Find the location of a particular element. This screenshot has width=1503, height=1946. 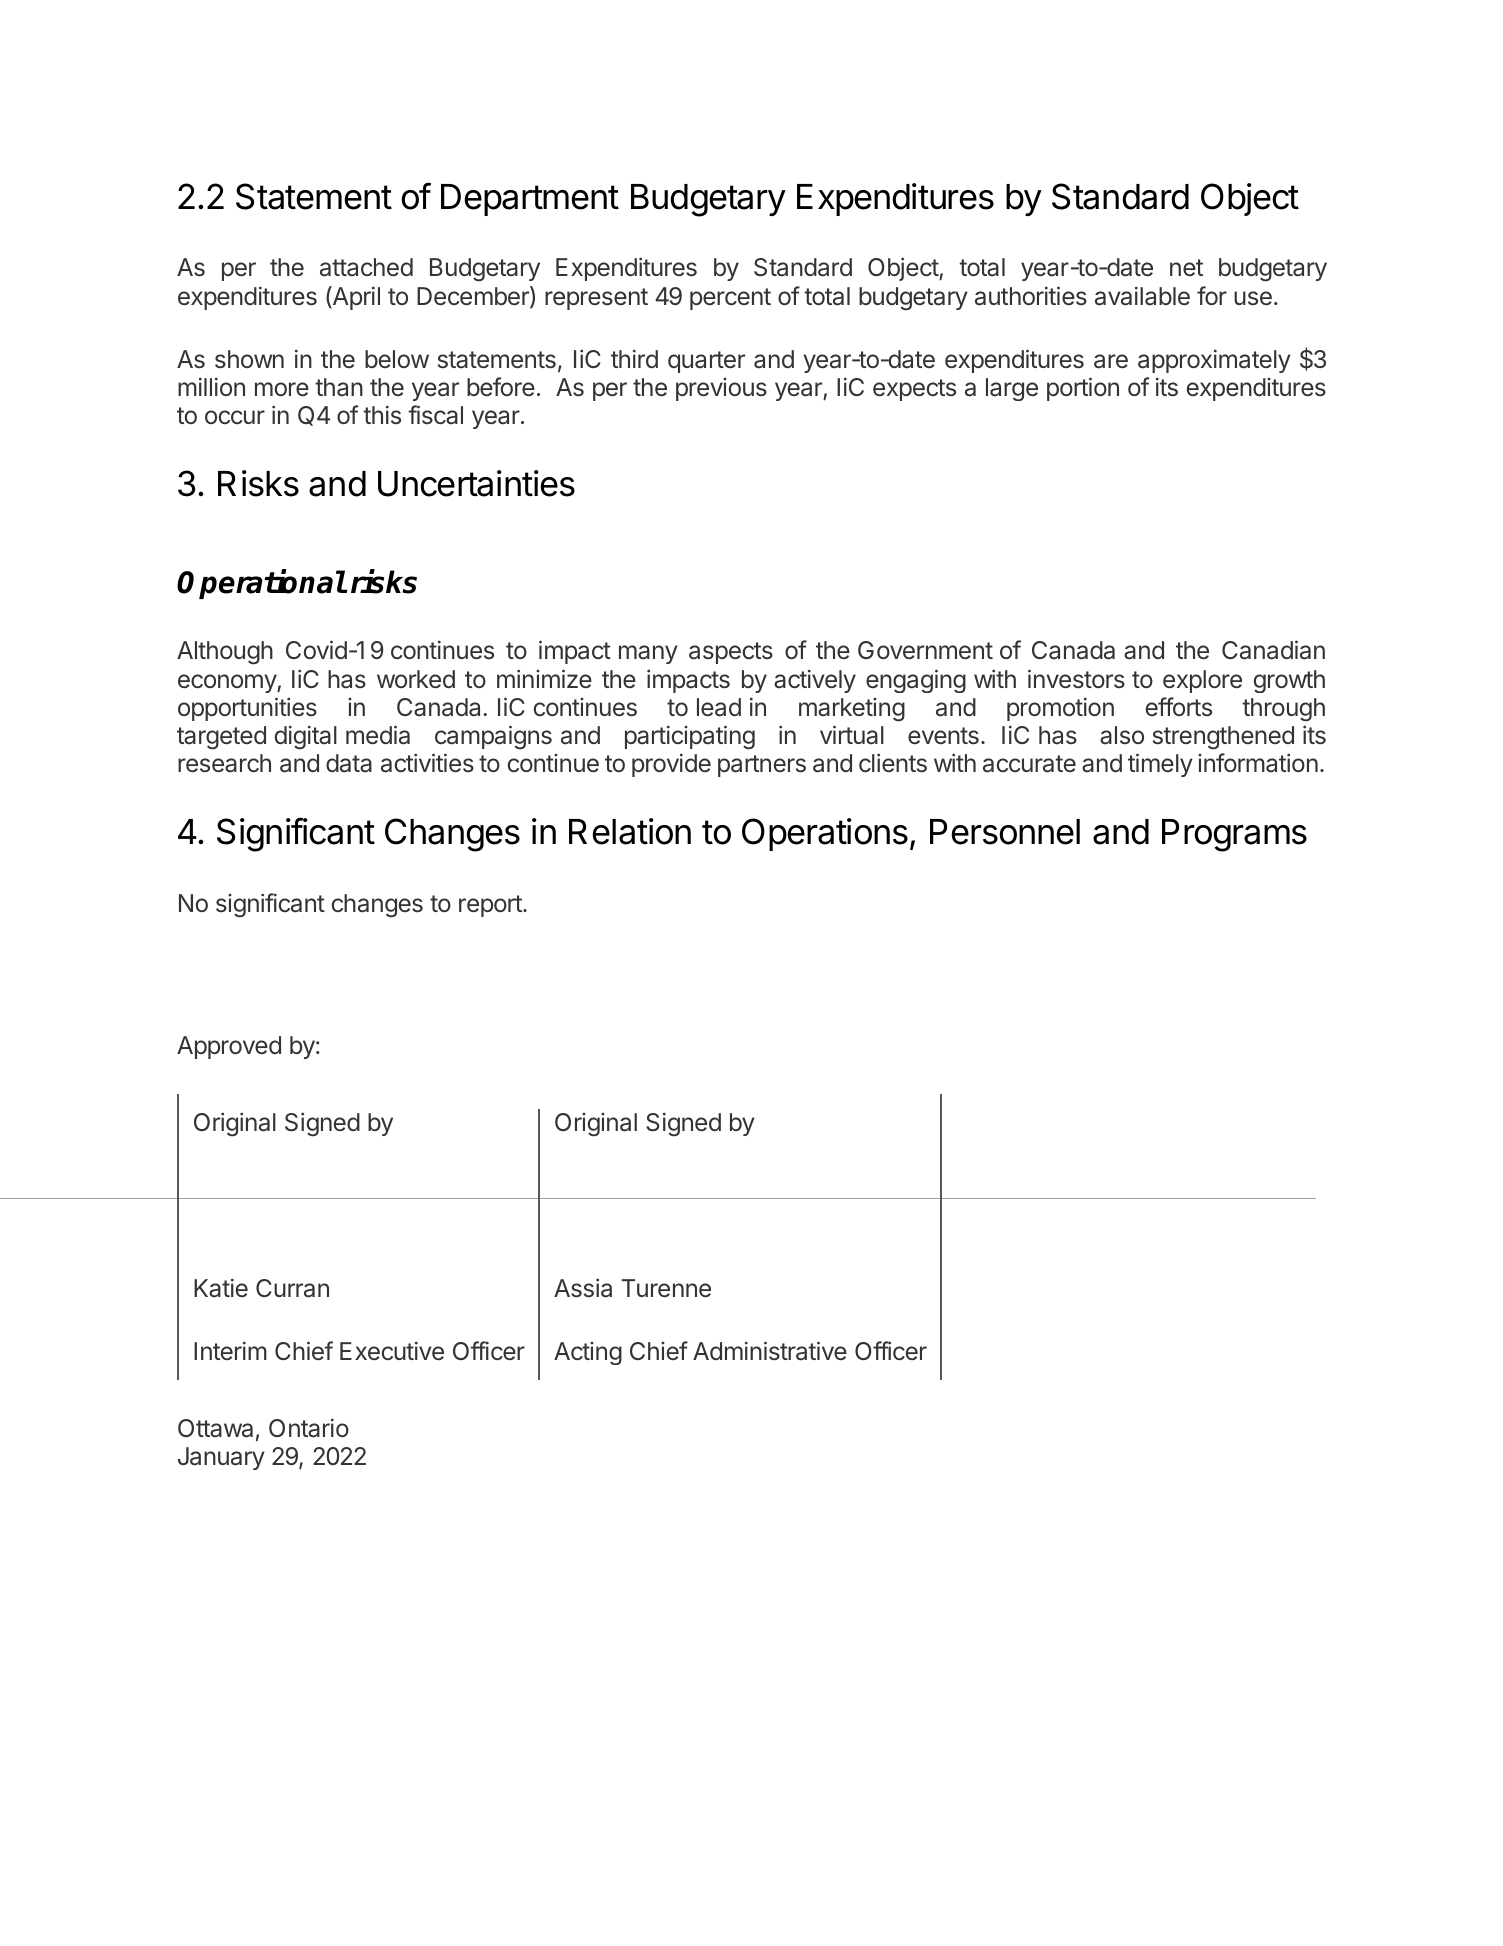

Ontario is located at coordinates (309, 1428).
